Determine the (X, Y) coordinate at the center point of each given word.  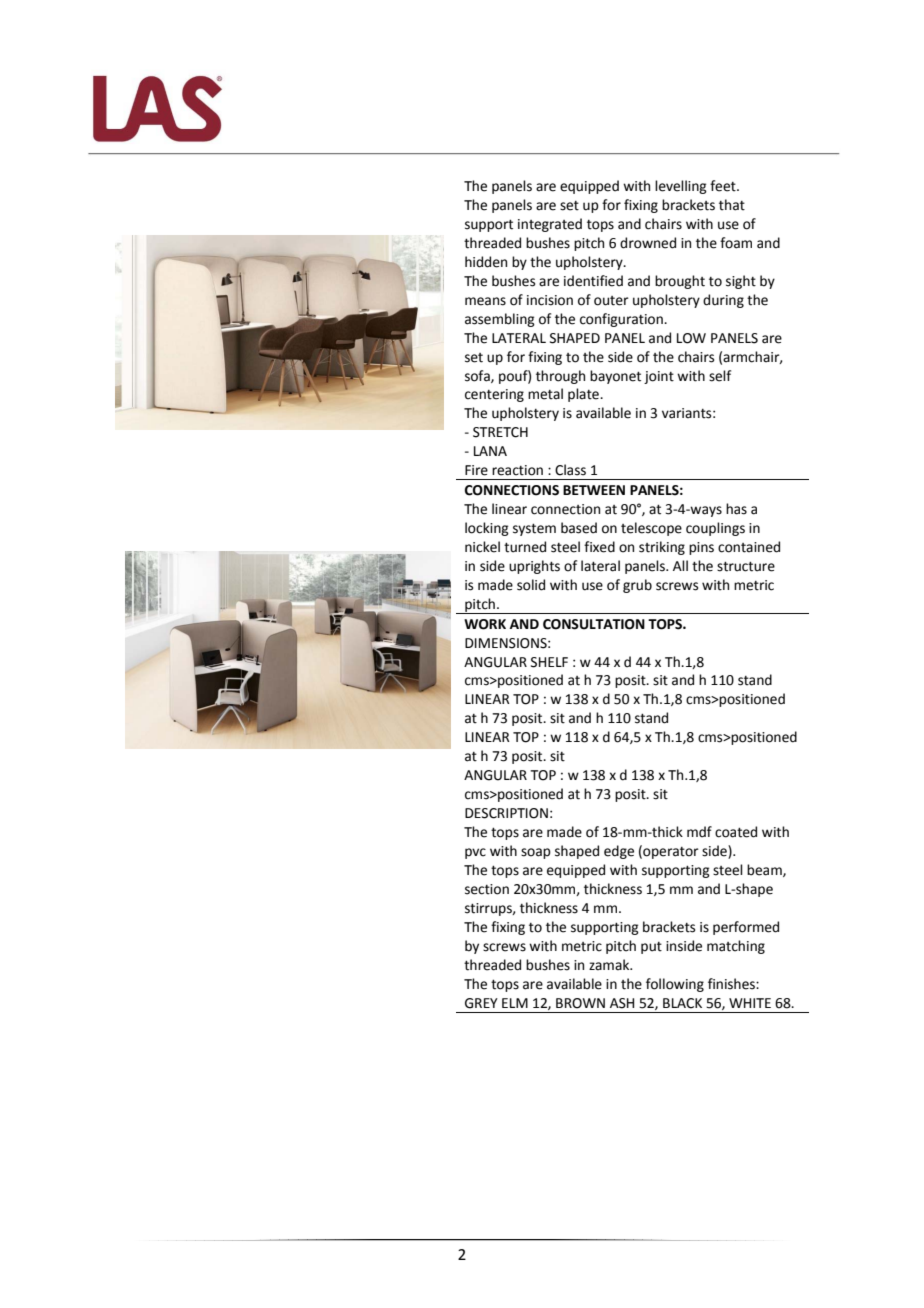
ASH (622, 1003)
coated (736, 832)
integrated (550, 225)
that (732, 205)
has (736, 509)
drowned (648, 243)
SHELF (549, 662)
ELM (515, 1003)
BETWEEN (594, 490)
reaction (517, 470)
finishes (732, 984)
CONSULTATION (594, 624)
